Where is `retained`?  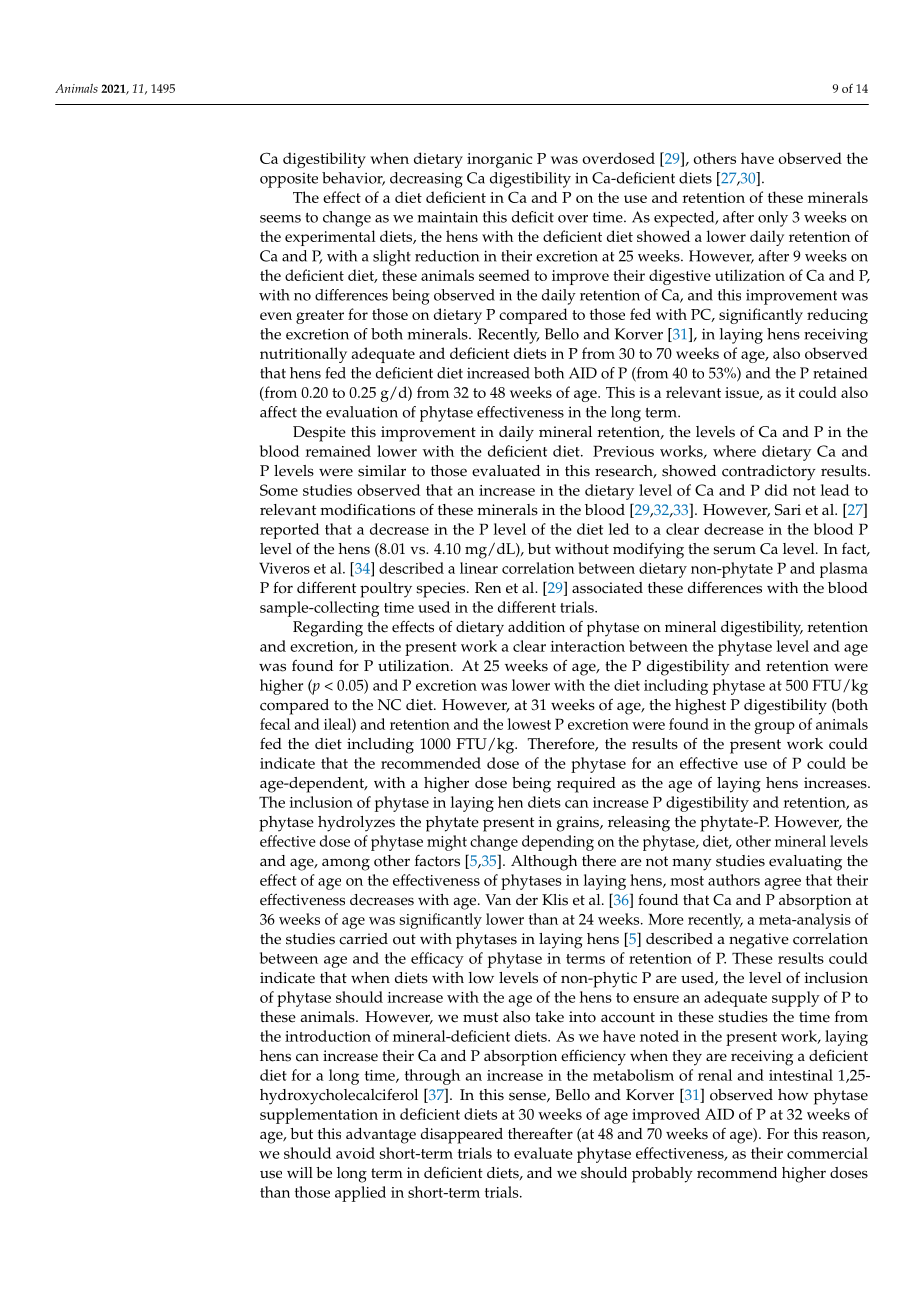
retained is located at coordinates (840, 373).
